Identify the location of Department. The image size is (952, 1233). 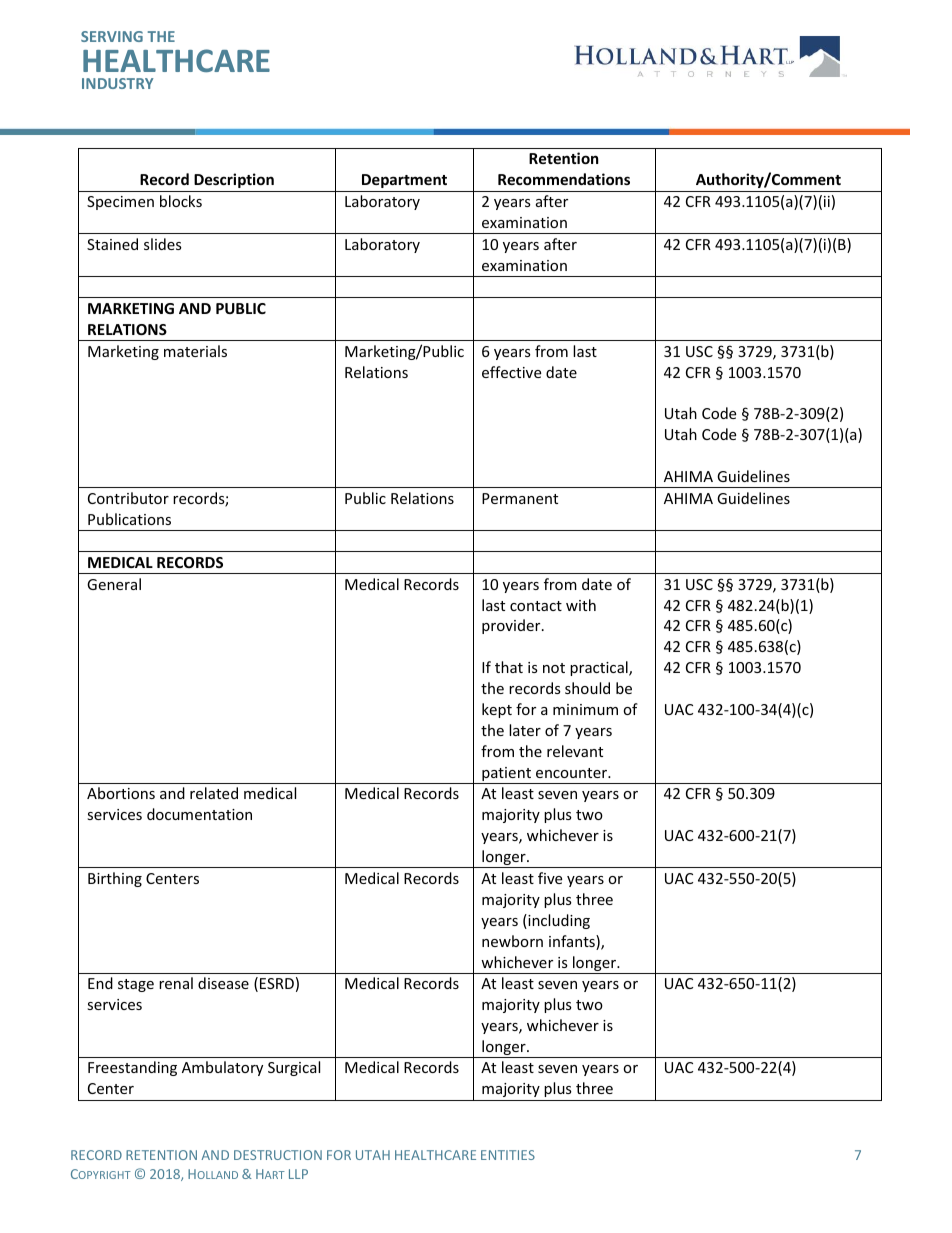
(404, 181).
